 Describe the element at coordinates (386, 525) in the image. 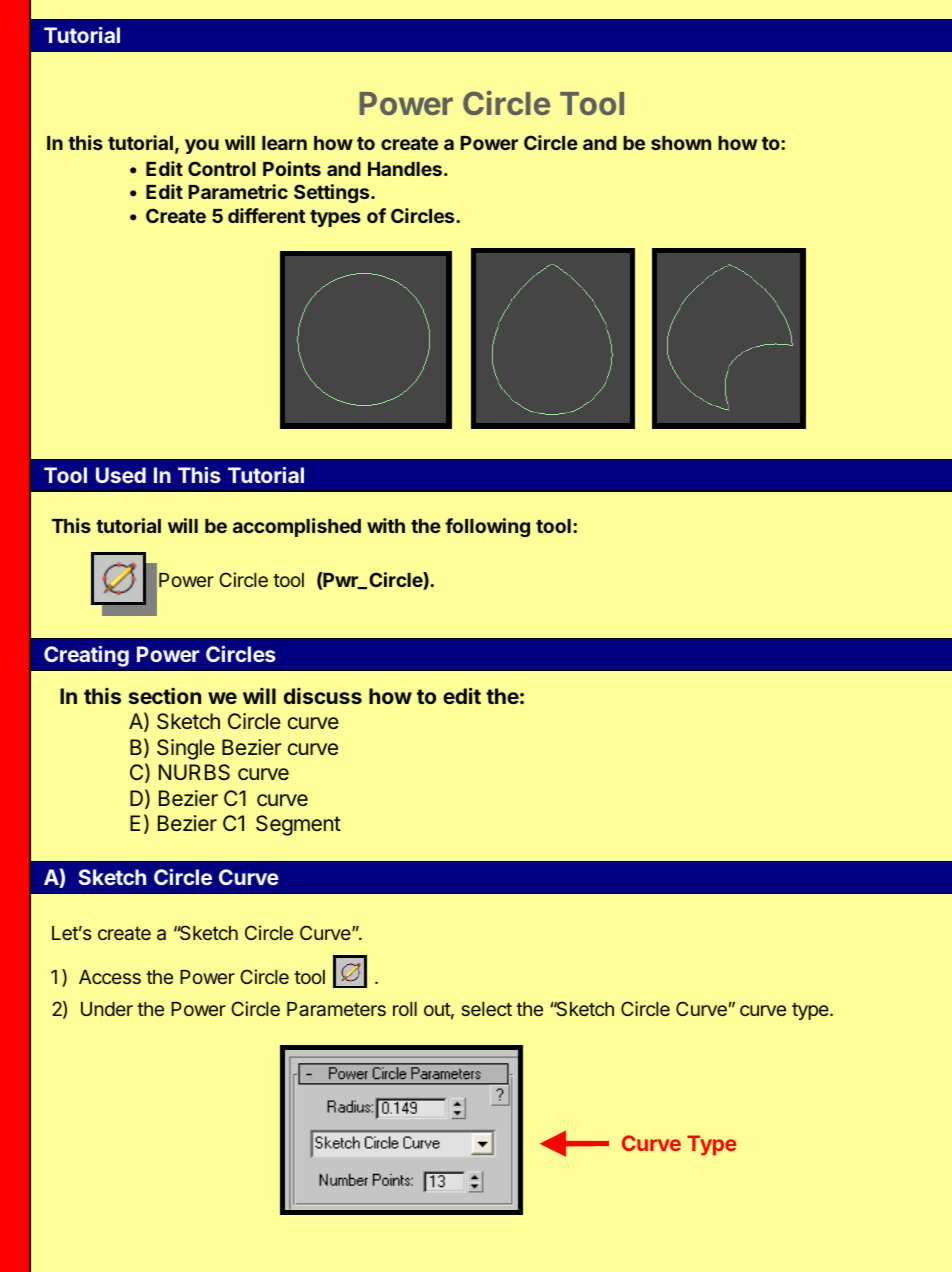

I see `with` at that location.
